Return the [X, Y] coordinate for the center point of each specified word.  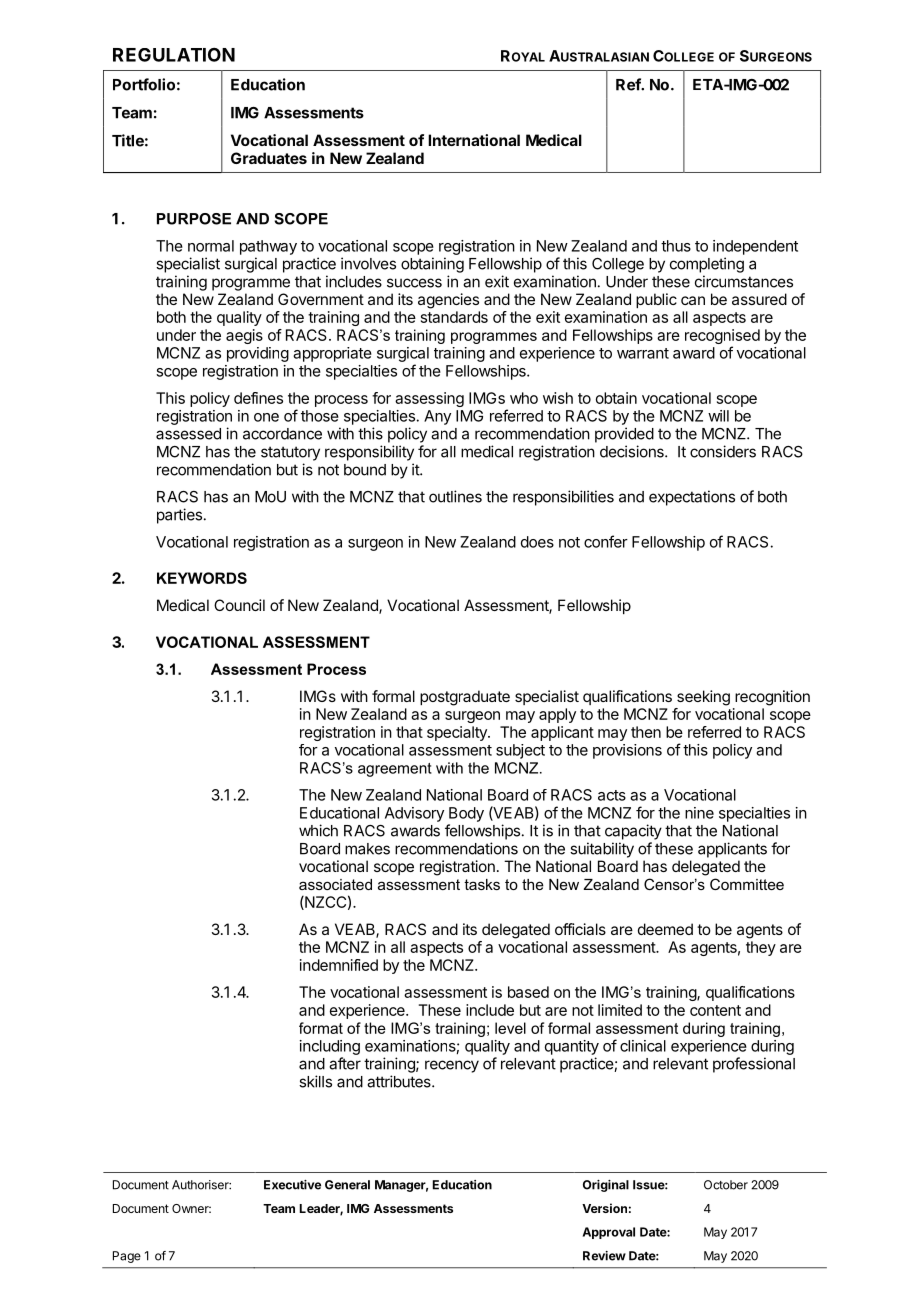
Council [239, 605]
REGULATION [174, 55]
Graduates [269, 158]
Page [127, 1257]
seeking [703, 698]
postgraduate [465, 698]
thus [676, 246]
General [347, 1185]
